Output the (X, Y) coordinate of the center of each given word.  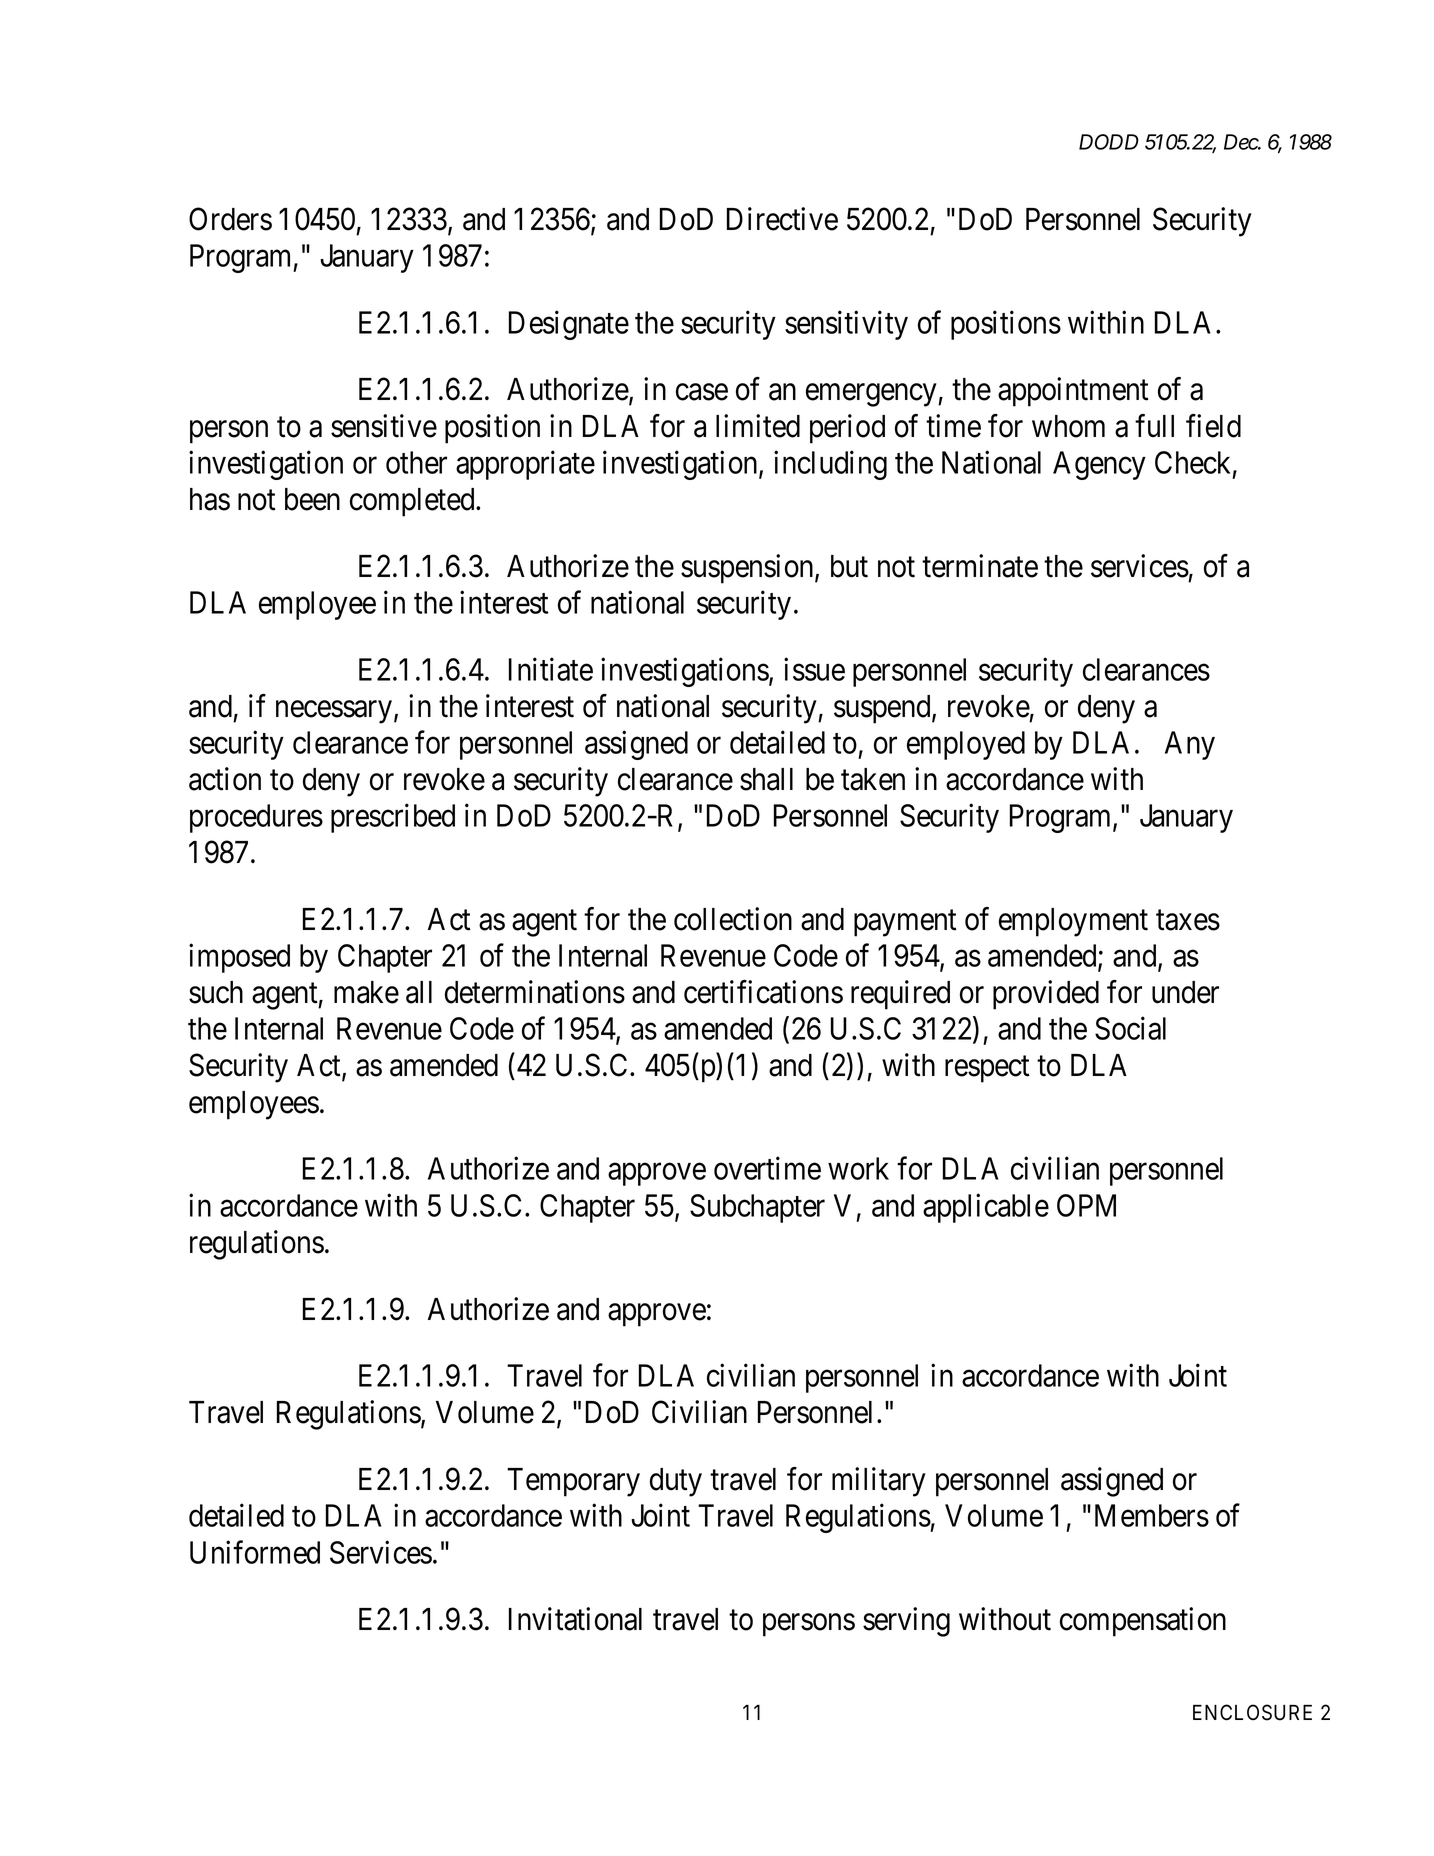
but (849, 566)
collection (733, 919)
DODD (1109, 142)
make (366, 992)
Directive (782, 219)
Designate (569, 325)
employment (1073, 922)
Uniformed (255, 1552)
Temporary (573, 1482)
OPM (1086, 1205)
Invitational (575, 1619)
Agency (1099, 465)
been (312, 499)
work (858, 1168)
